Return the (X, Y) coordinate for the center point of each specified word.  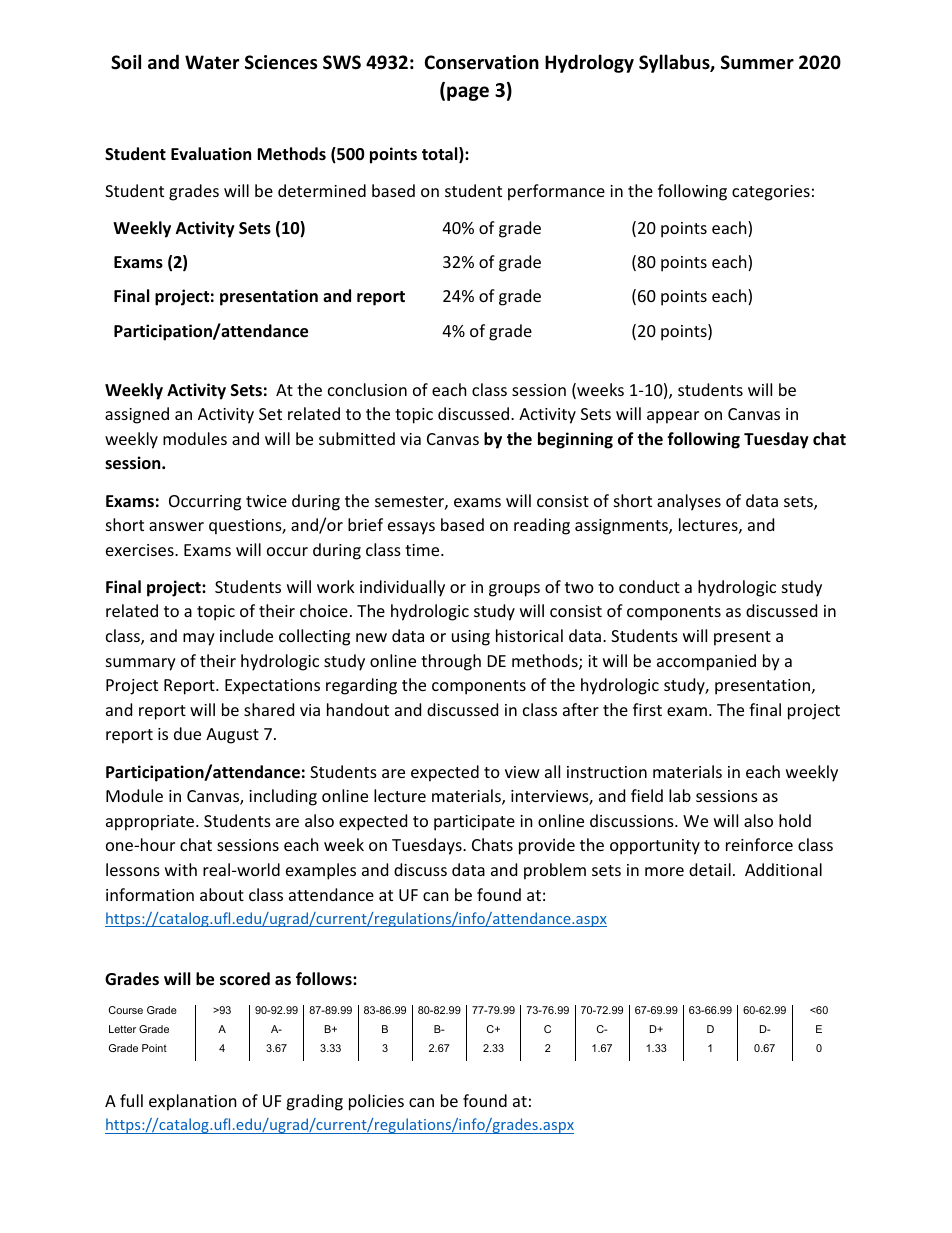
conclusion (367, 389)
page (468, 93)
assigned (137, 415)
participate (474, 823)
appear (673, 417)
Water (212, 62)
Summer (757, 62)
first (647, 709)
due (187, 733)
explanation (193, 1102)
